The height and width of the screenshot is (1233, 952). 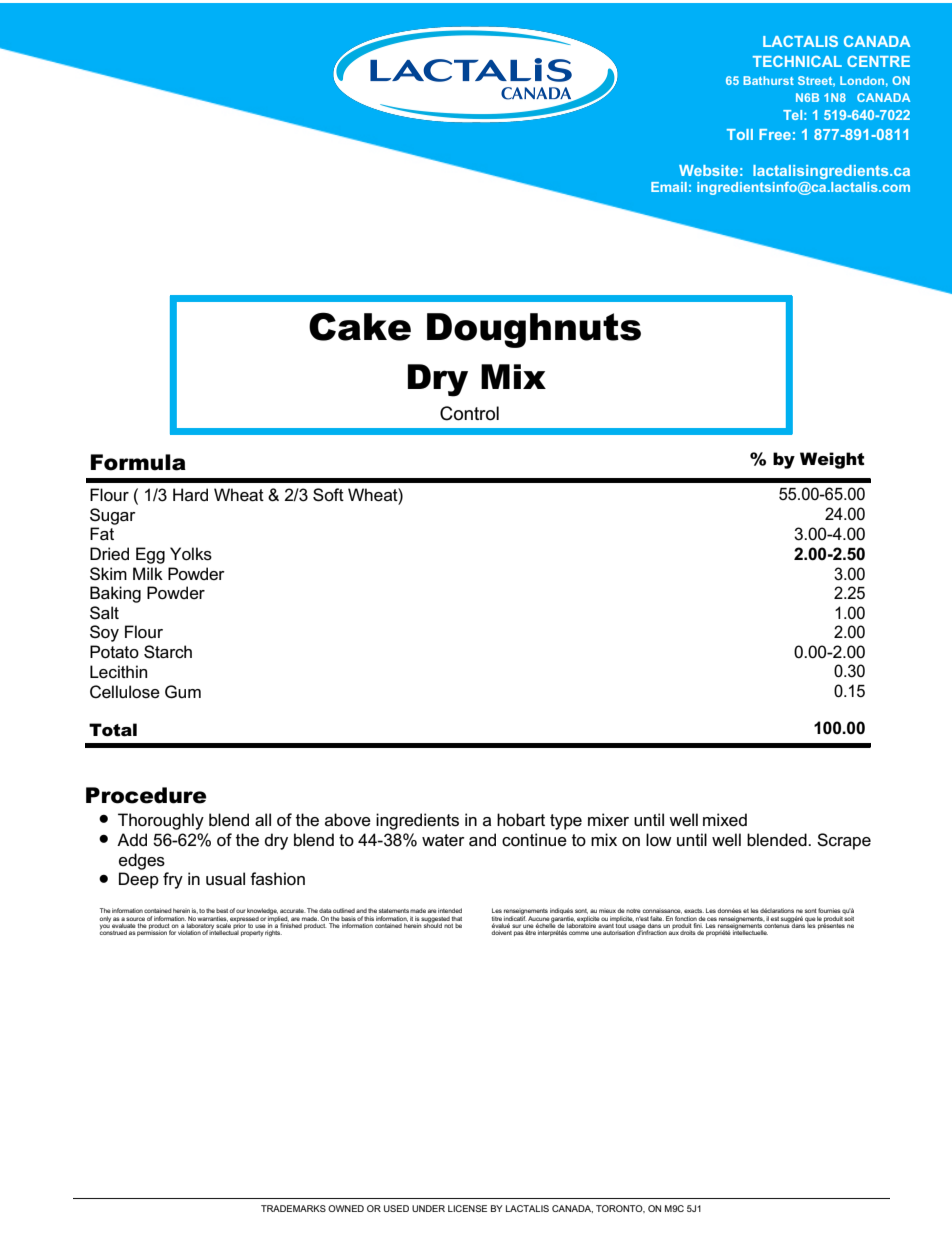 What do you see at coordinates (519, 933) in the screenshot?
I see `pas` at bounding box center [519, 933].
